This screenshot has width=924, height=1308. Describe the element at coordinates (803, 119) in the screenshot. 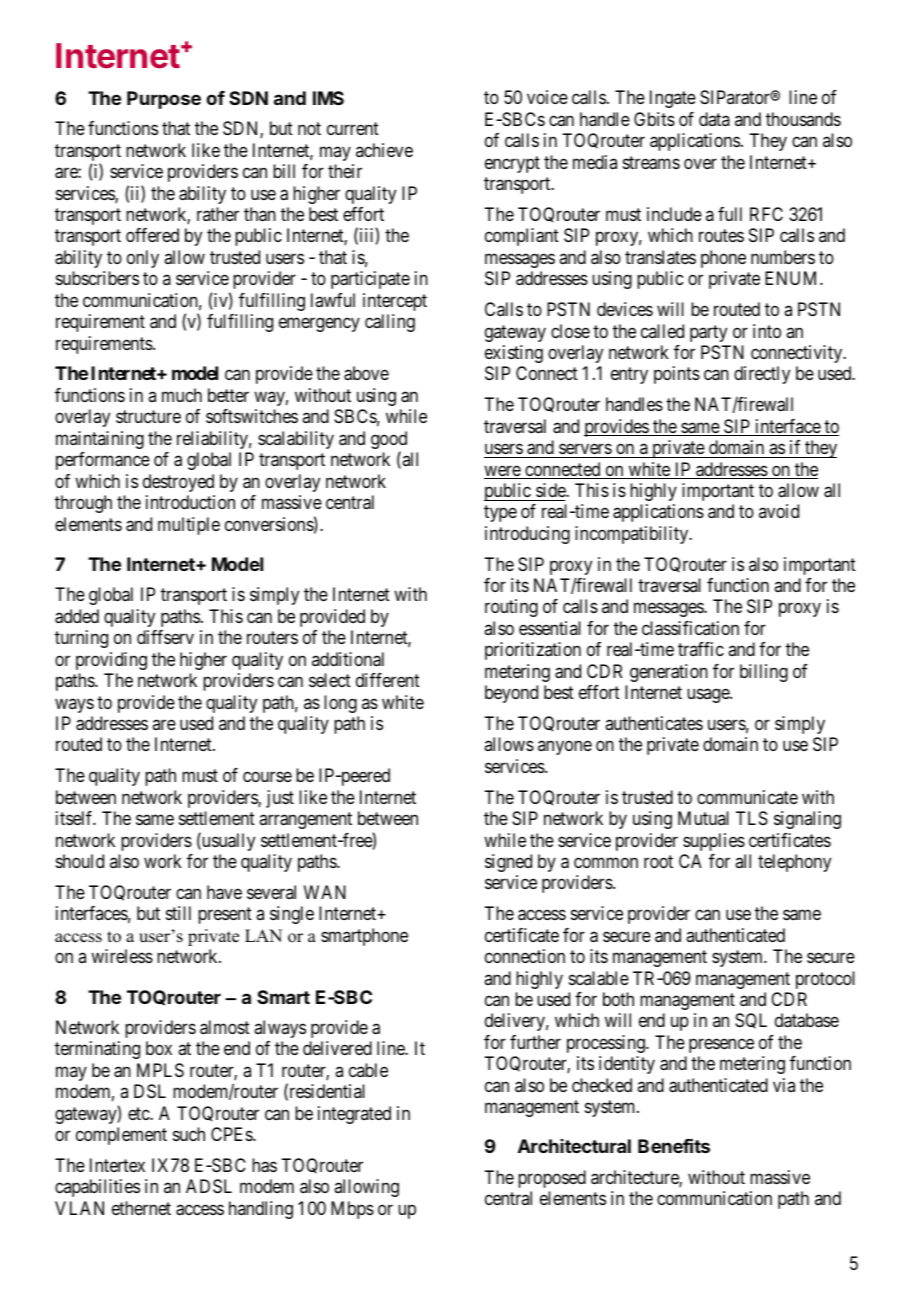

I see `thousands` at that location.
